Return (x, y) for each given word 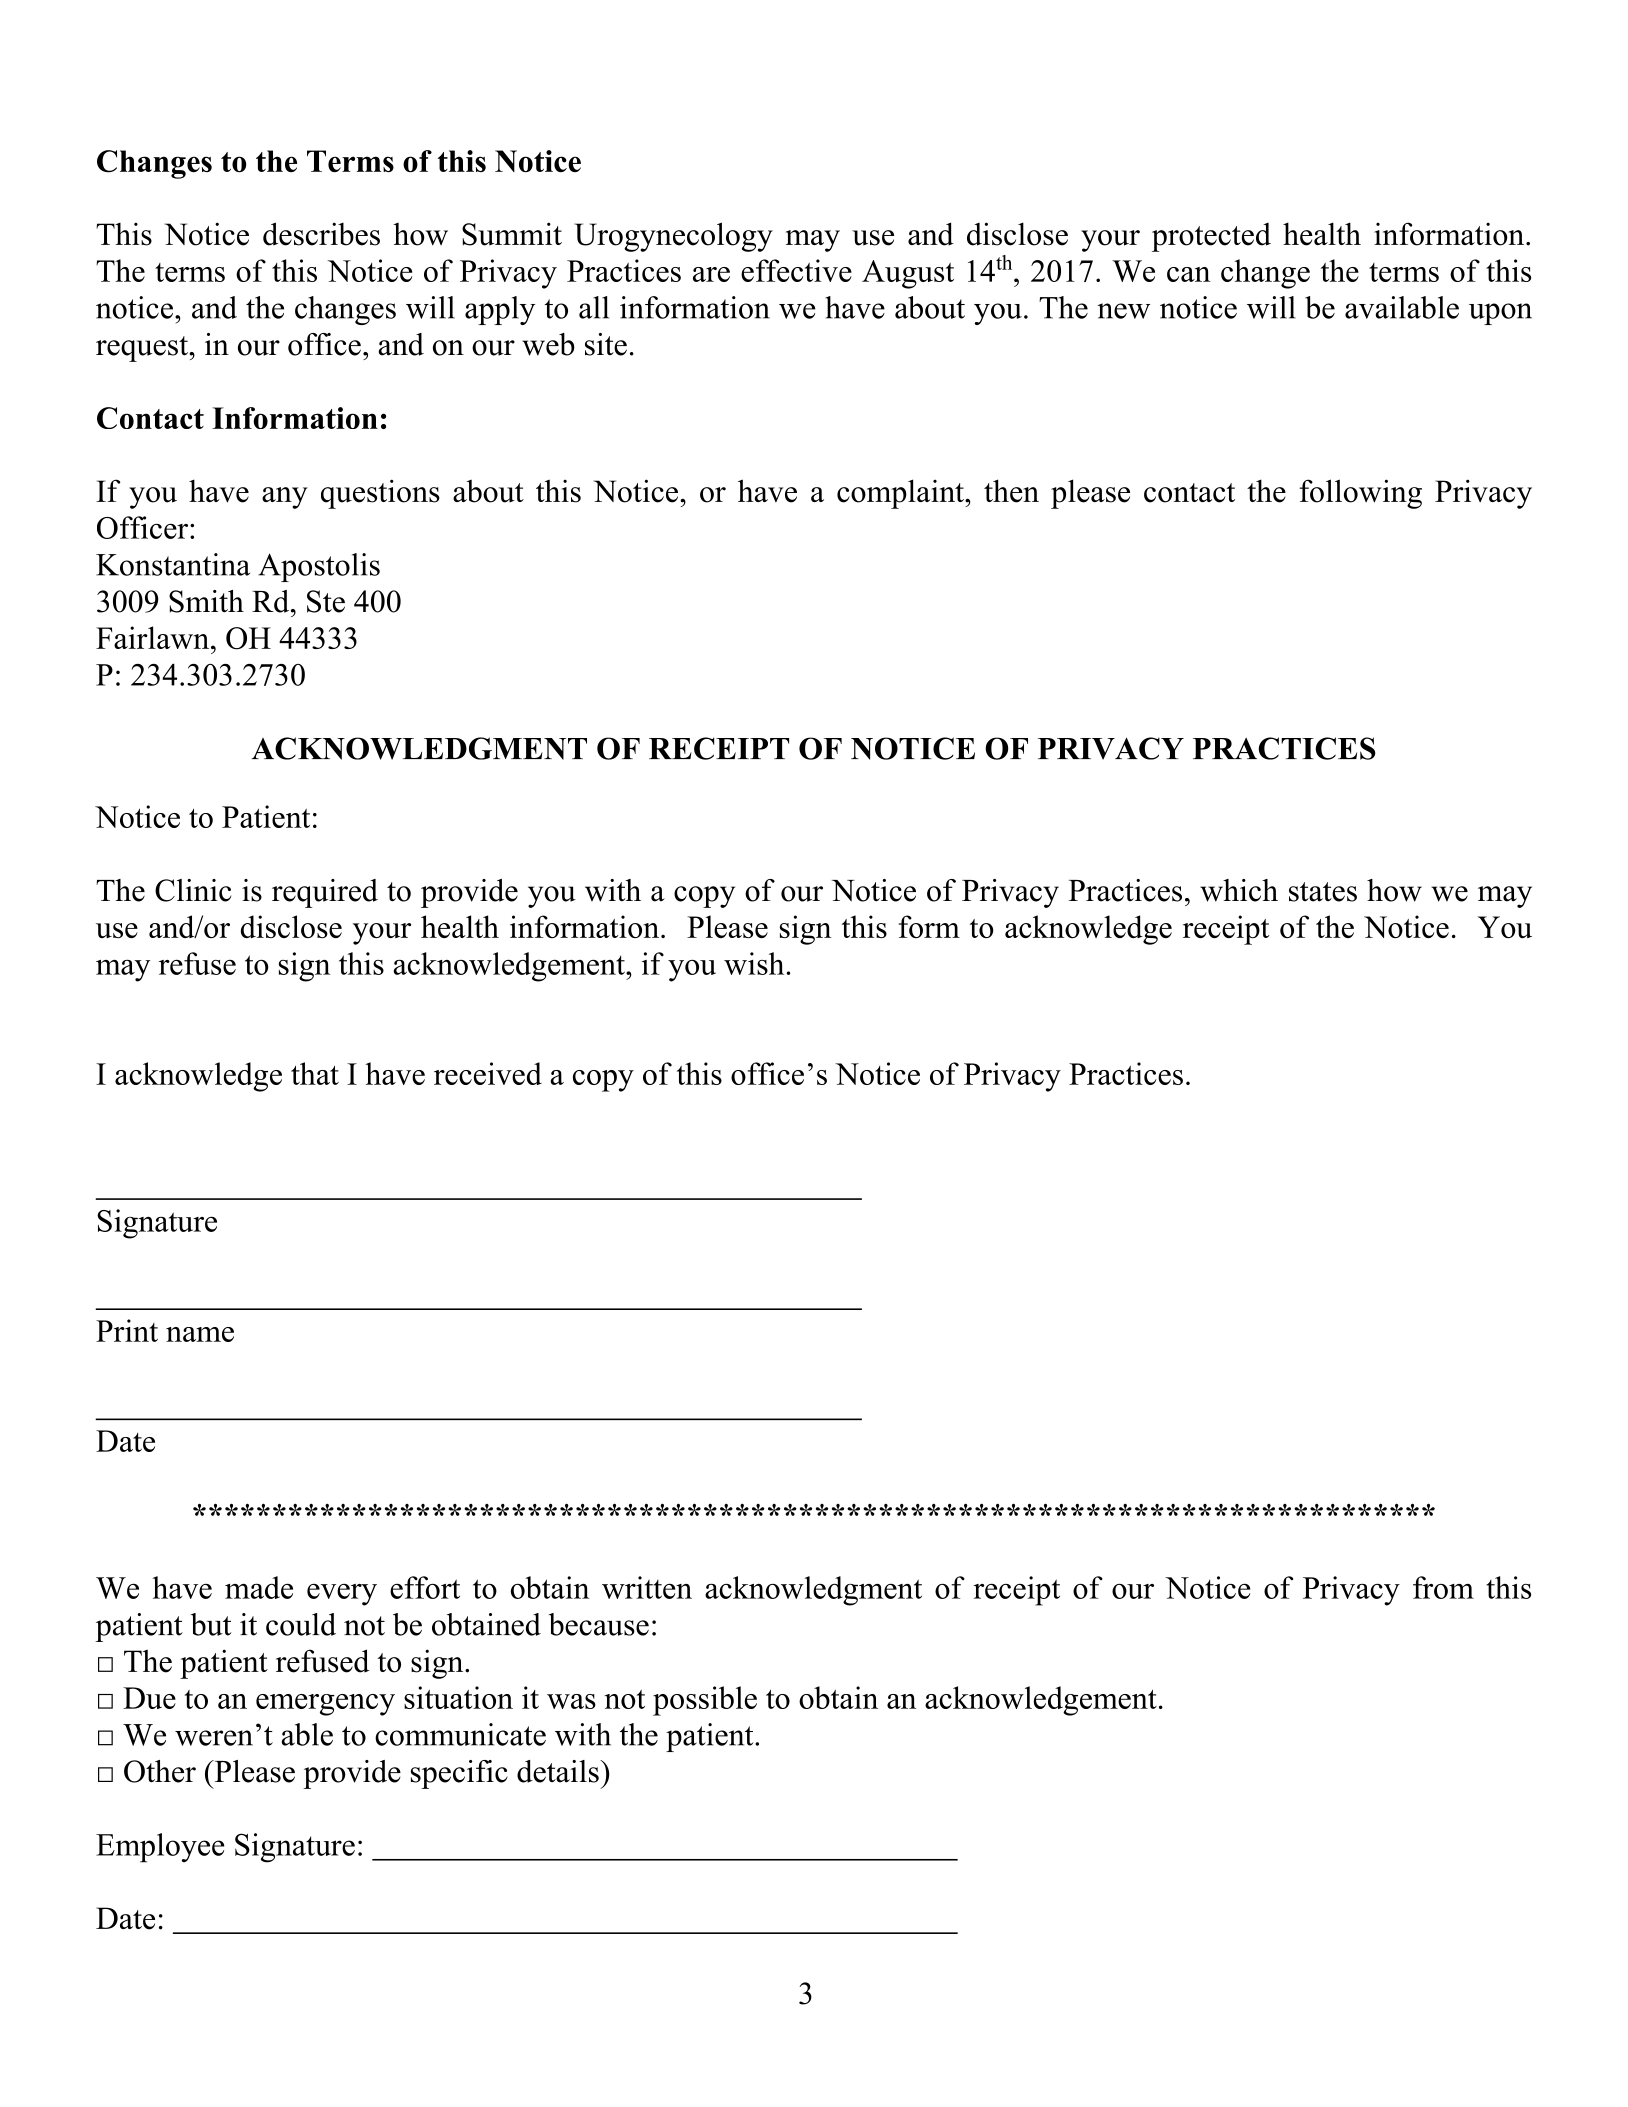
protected (1211, 237)
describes (321, 234)
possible (705, 1701)
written (647, 1587)
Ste (326, 601)
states (1323, 892)
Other (160, 1771)
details (559, 1771)
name (200, 1334)
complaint (901, 494)
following (1360, 494)
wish (754, 963)
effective (796, 270)
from (1443, 1587)
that (315, 1073)
